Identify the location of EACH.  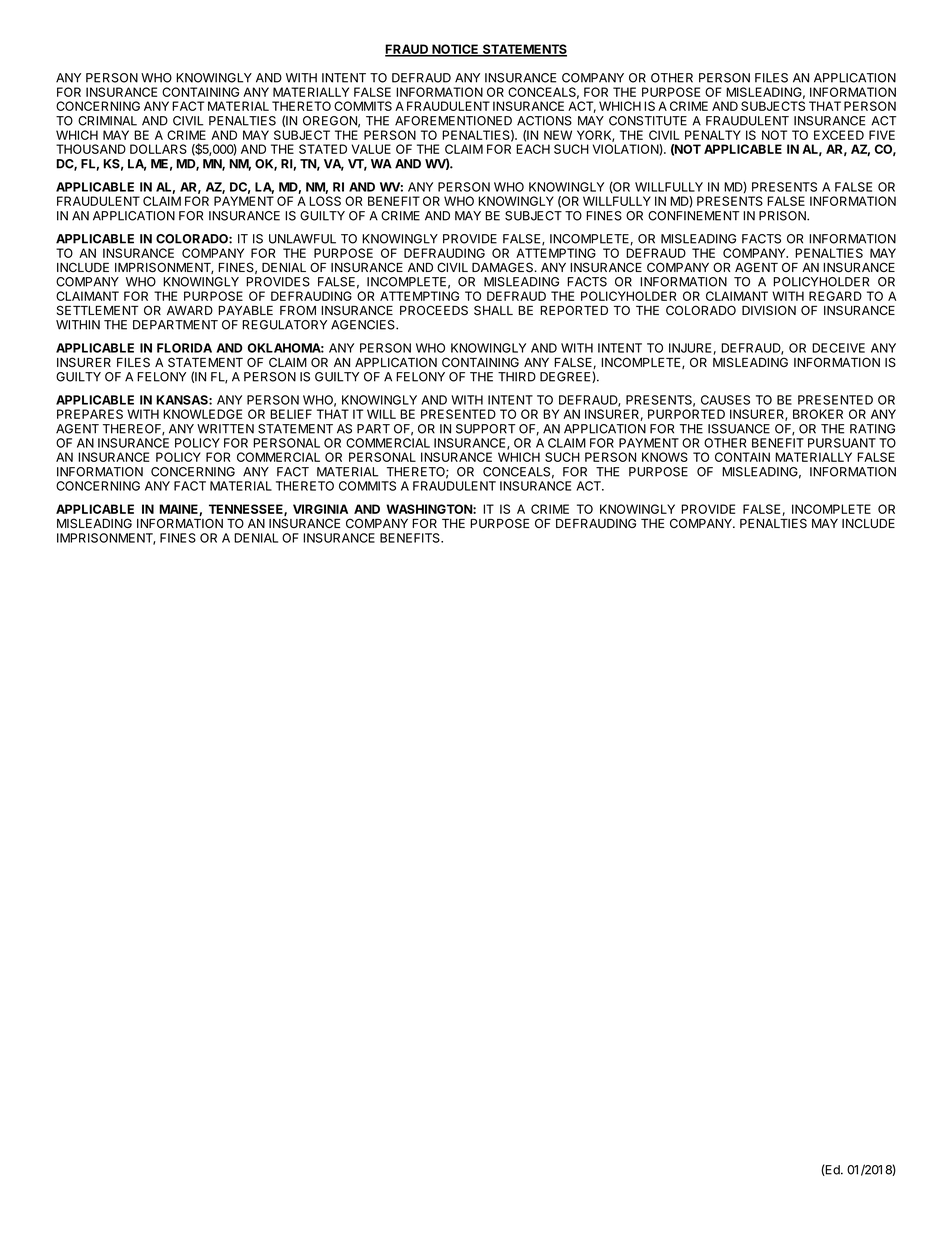
(533, 149).
